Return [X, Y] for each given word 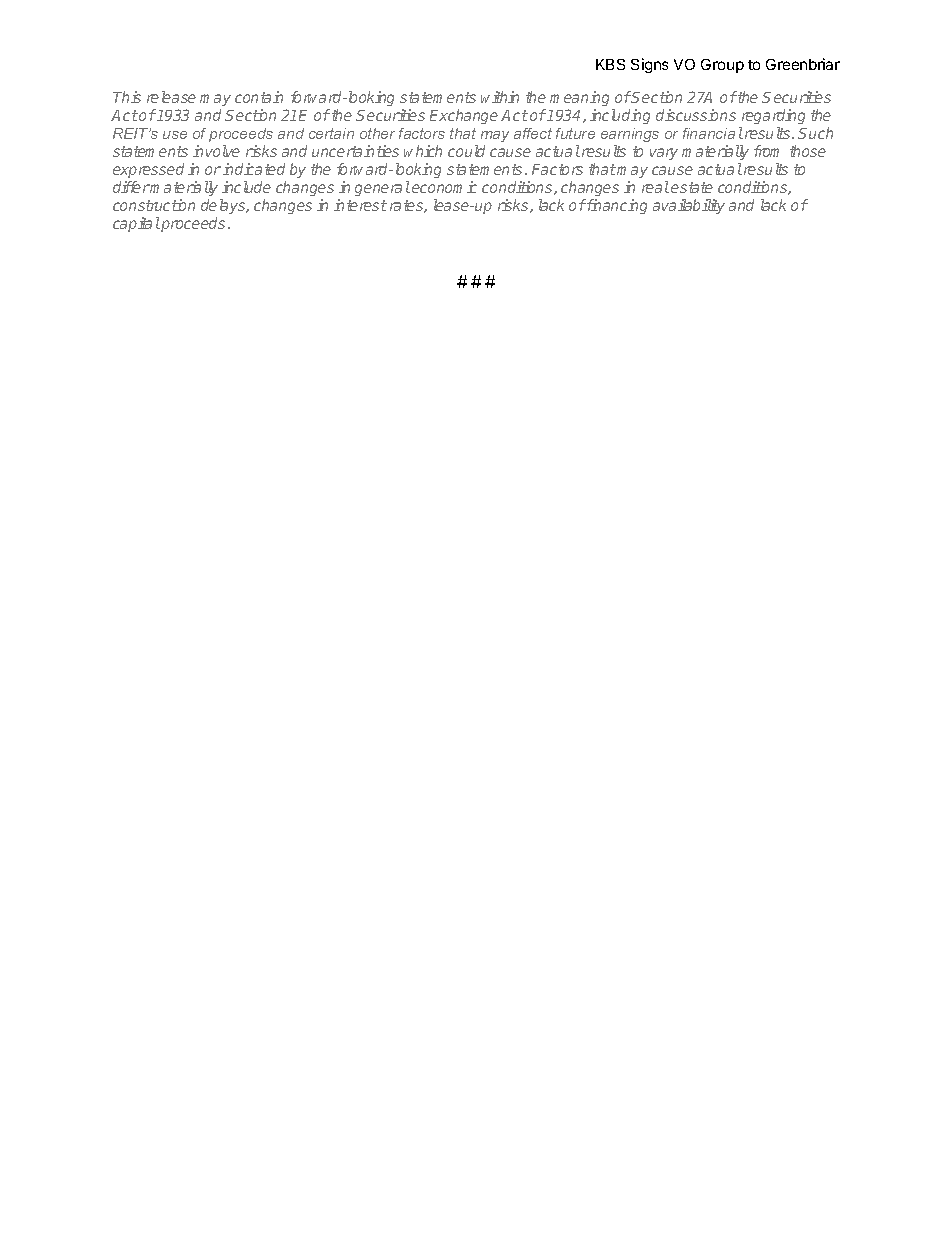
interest [360, 205]
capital [136, 224]
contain [259, 97]
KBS [610, 64]
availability [689, 206]
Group [722, 66]
